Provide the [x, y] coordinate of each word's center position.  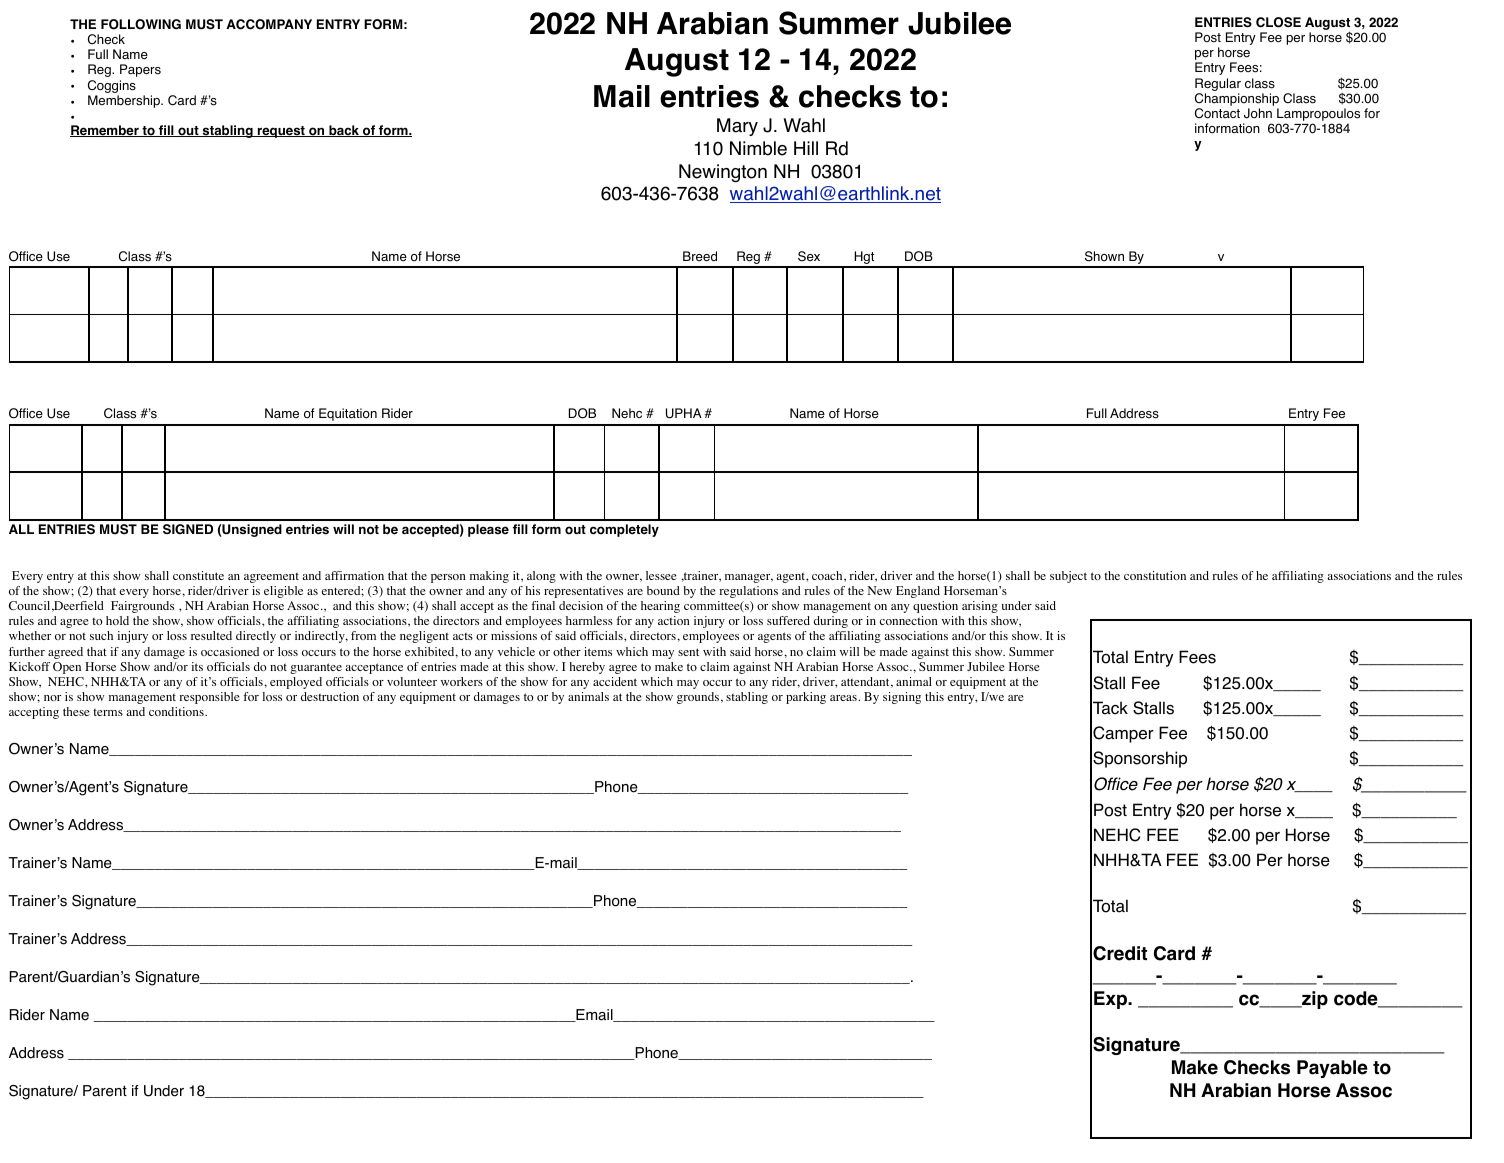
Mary [737, 127]
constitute [198, 575]
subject [1068, 577]
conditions [177, 711]
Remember [105, 131]
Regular [1218, 86]
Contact [1217, 113]
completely [624, 530]
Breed [700, 256]
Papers [140, 70]
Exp [1111, 1000]
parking [806, 698]
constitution [1155, 575]
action [674, 620]
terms [108, 712]
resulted [211, 635]
